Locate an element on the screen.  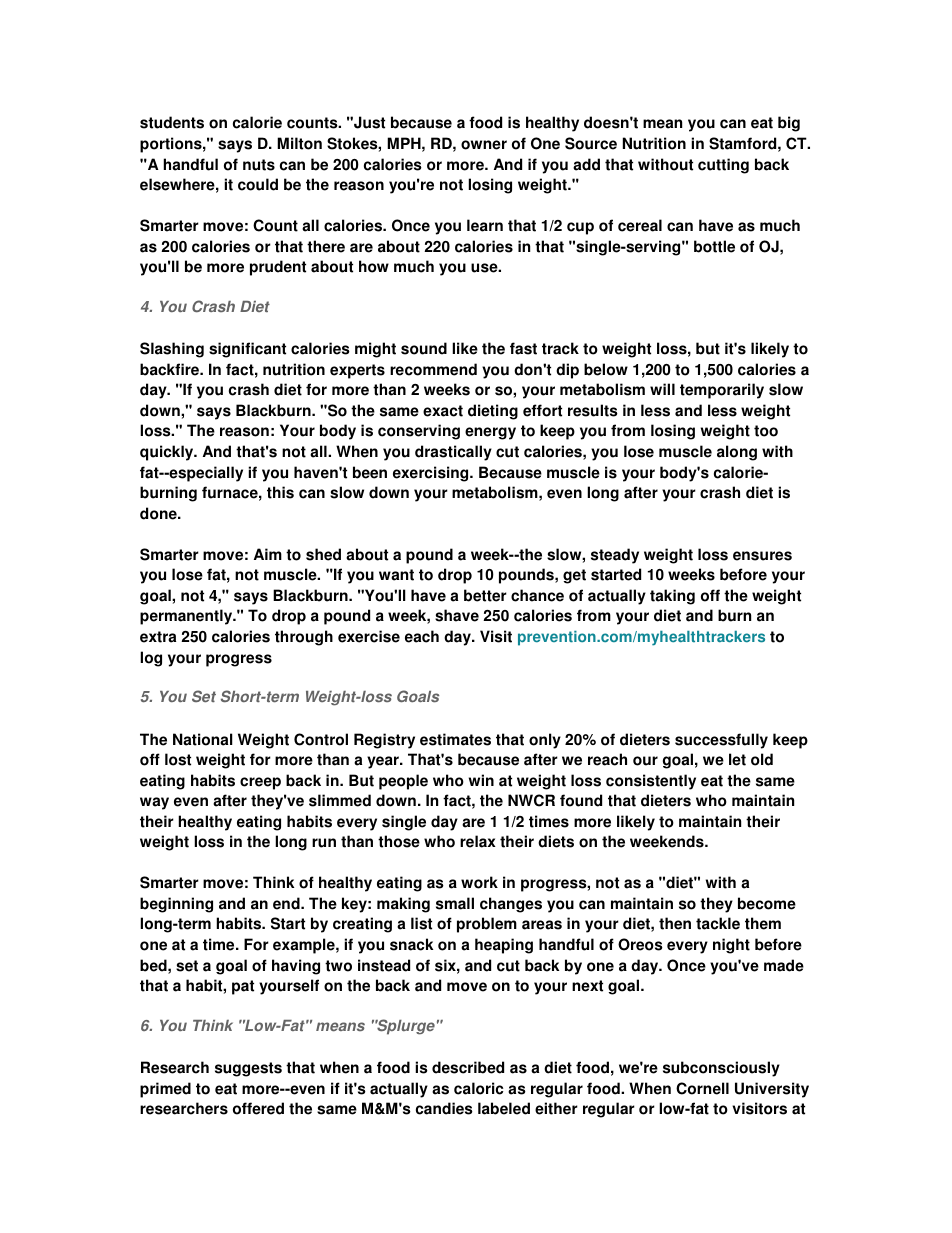
owner is located at coordinates (484, 145).
